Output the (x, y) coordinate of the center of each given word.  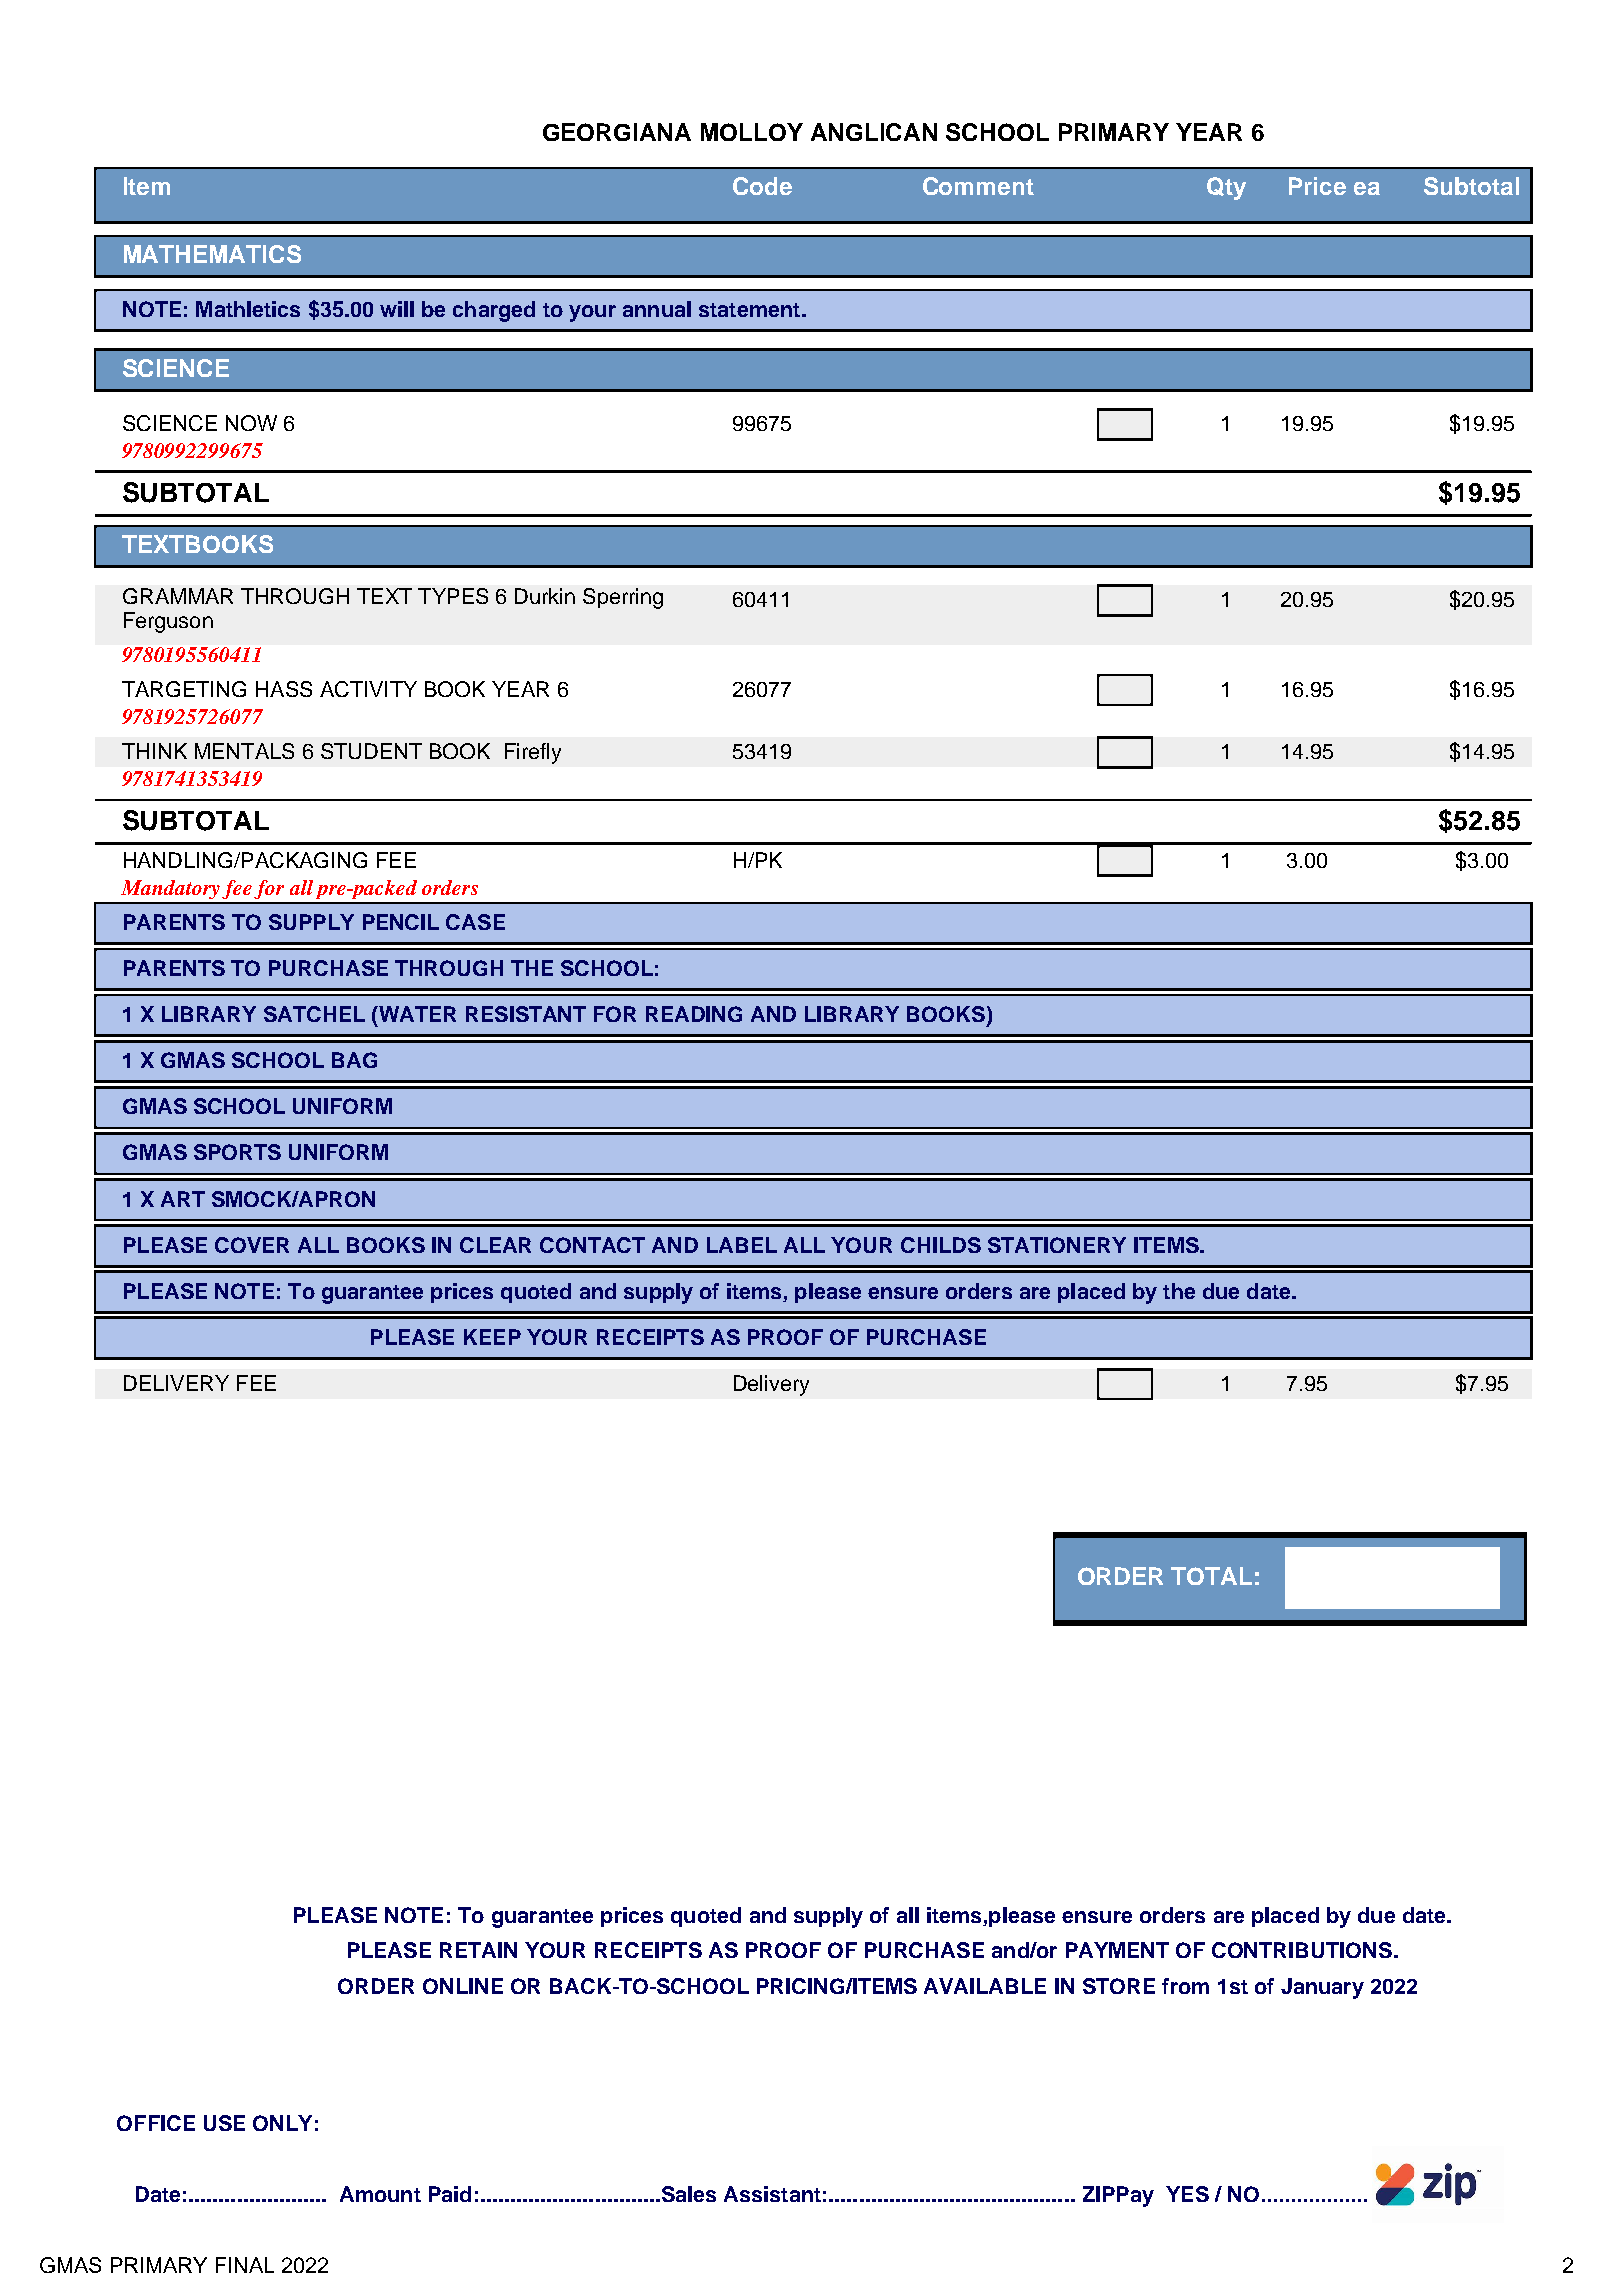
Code (762, 186)
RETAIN (478, 1950)
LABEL (742, 1245)
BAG (354, 1060)
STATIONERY (1057, 1245)
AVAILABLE (985, 1986)
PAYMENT (1117, 1950)
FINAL (245, 2265)
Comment (978, 186)
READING (694, 1014)
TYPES (453, 596)
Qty (1226, 188)
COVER (252, 1245)
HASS (284, 689)
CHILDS (941, 1245)
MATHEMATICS (212, 254)
